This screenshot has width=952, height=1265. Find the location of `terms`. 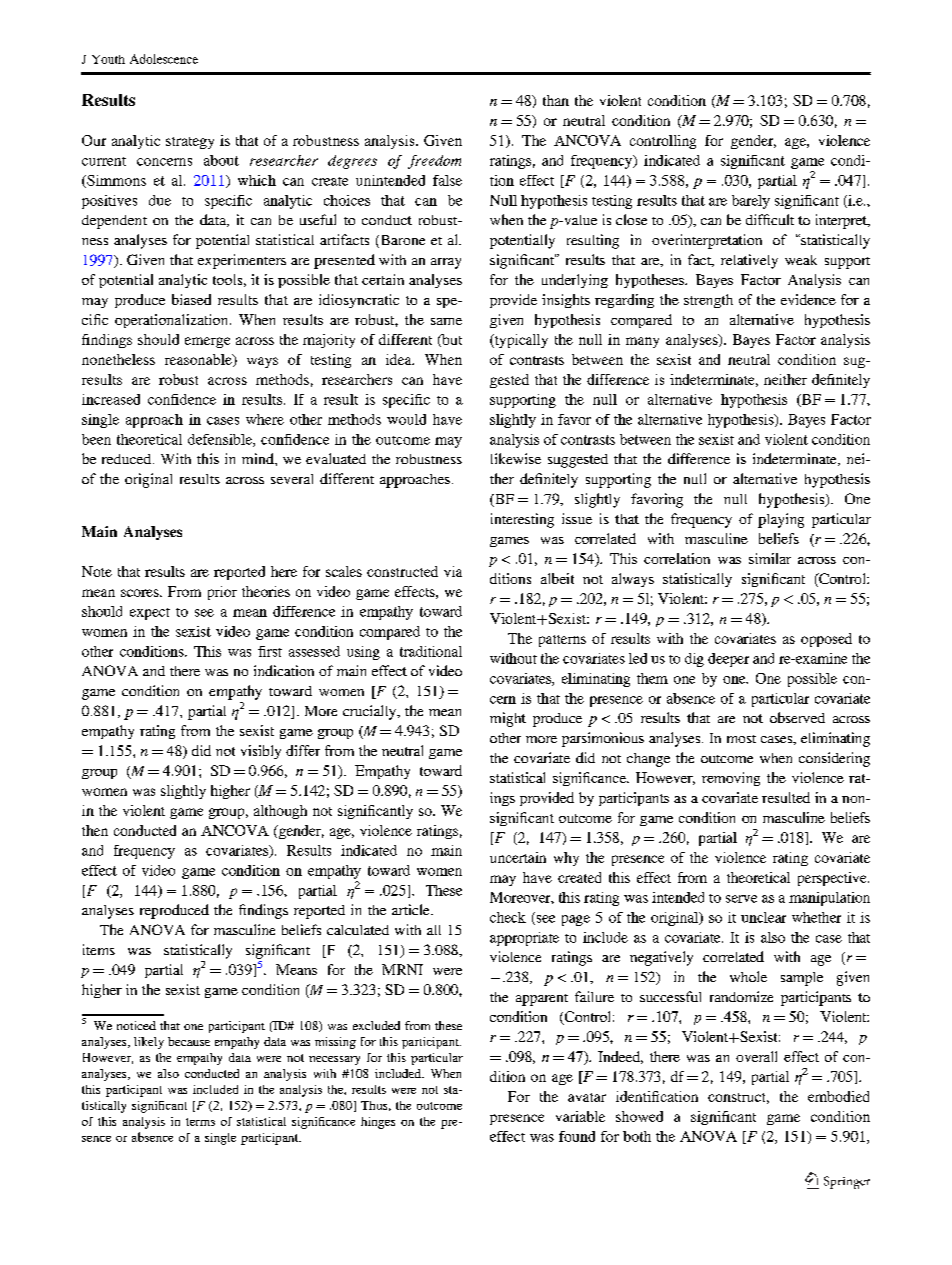

terms is located at coordinates (200, 1122).
